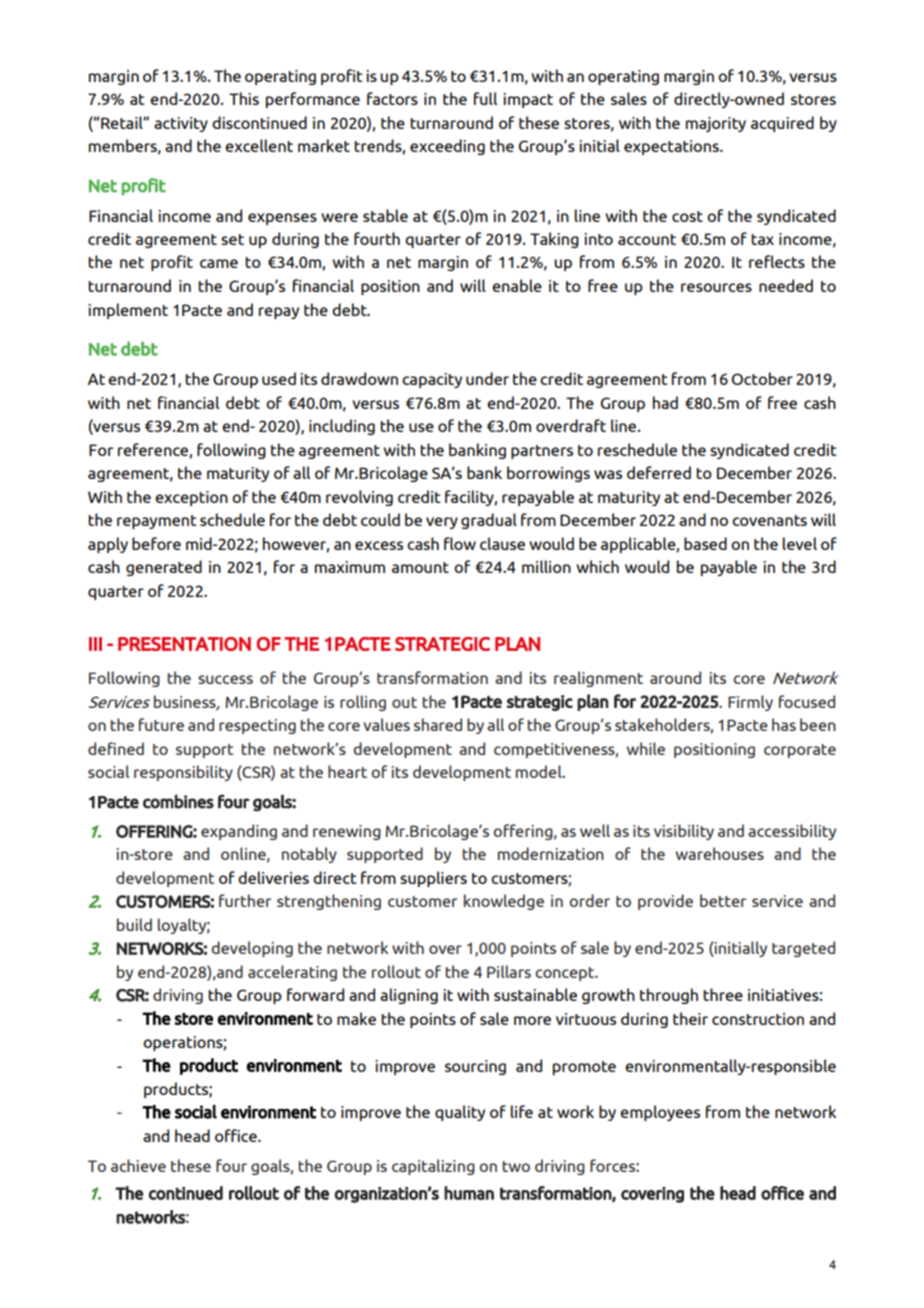 The image size is (924, 1308). I want to click on majority, so click(716, 124).
